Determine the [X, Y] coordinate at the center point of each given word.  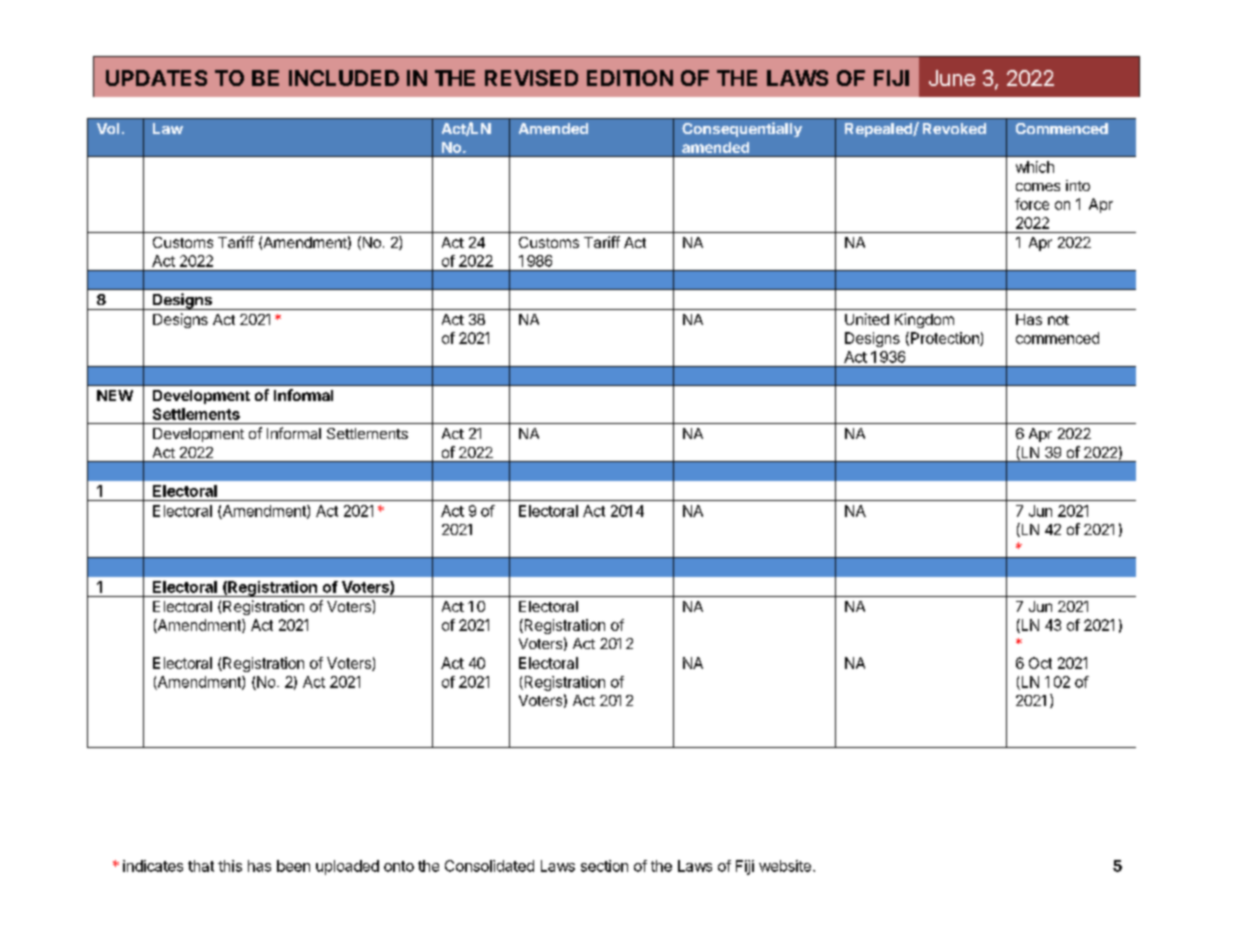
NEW [115, 395]
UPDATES [156, 78]
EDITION [630, 78]
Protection [946, 339]
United [867, 319]
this [230, 866]
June [952, 78]
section [604, 866]
